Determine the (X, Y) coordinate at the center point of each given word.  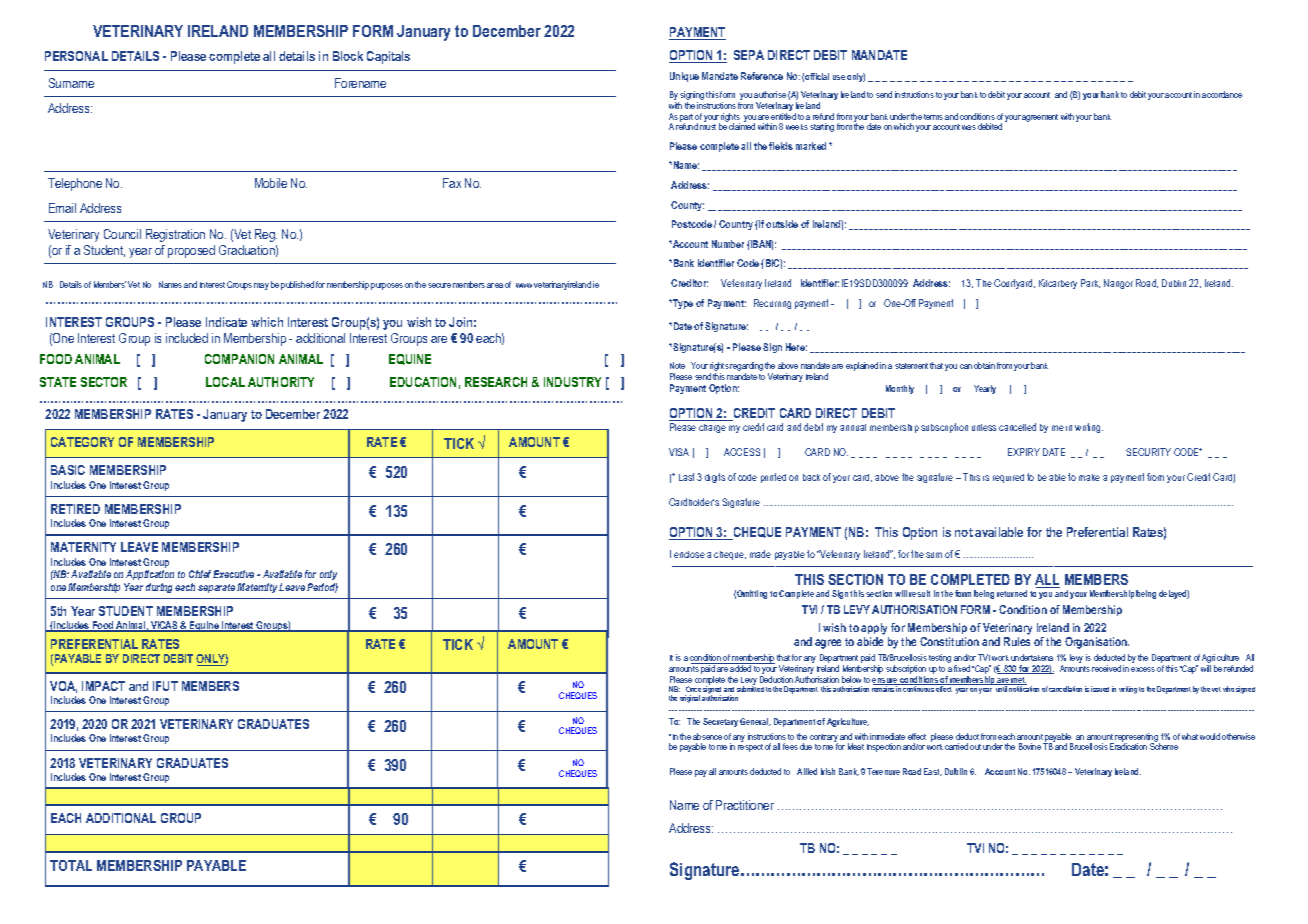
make (1089, 477)
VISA (679, 452)
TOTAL (71, 865)
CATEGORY (82, 442)
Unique (684, 77)
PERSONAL (76, 56)
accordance (1222, 94)
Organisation (1097, 643)
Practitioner (745, 805)
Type (682, 304)
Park (1090, 283)
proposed (191, 251)
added (741, 667)
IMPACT (103, 686)
